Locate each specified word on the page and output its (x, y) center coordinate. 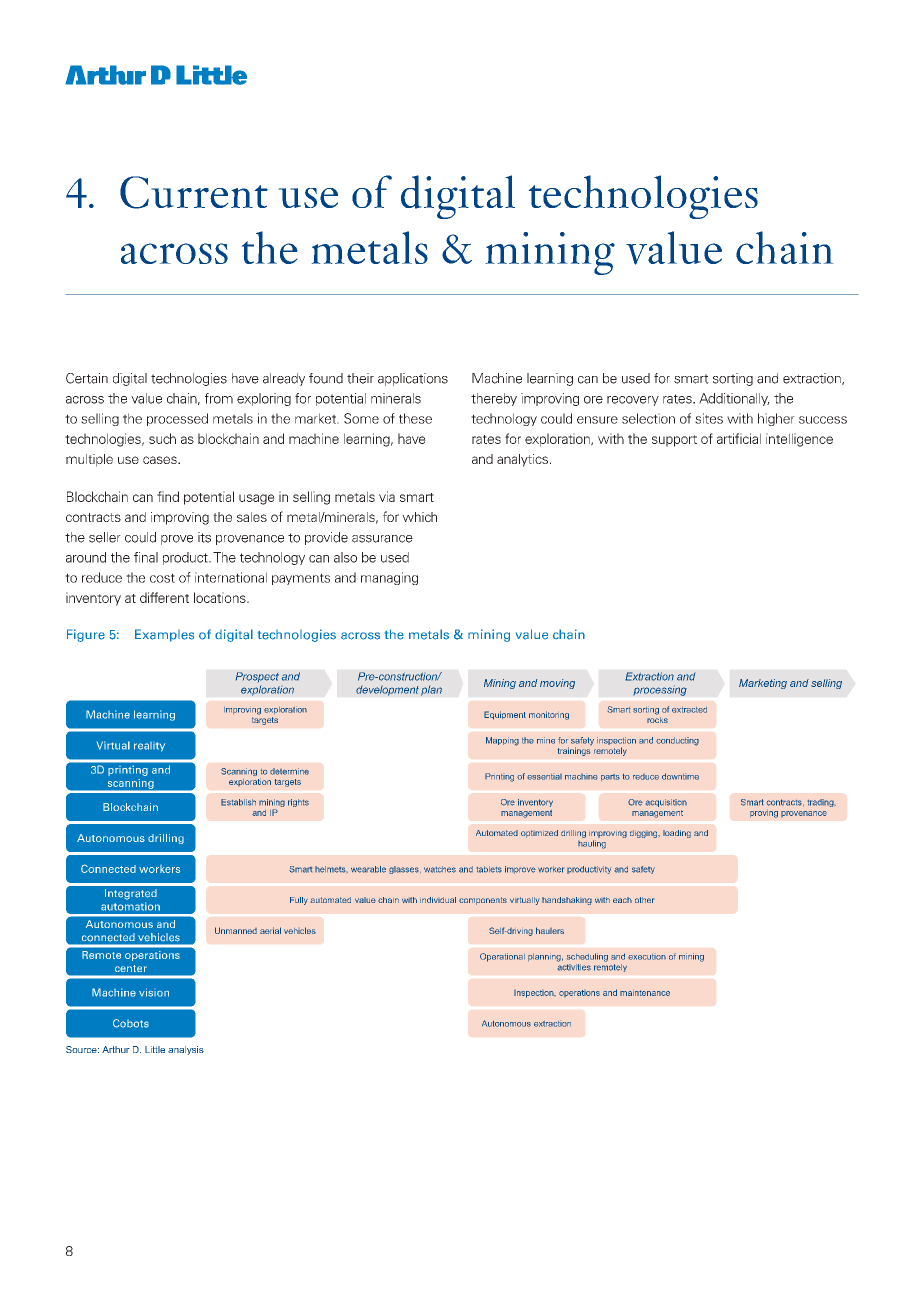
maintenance (645, 993)
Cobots (131, 1023)
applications (413, 379)
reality (149, 747)
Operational (502, 957)
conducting (677, 741)
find (168, 496)
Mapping (502, 741)
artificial (739, 438)
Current (194, 192)
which (419, 517)
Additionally (734, 399)
